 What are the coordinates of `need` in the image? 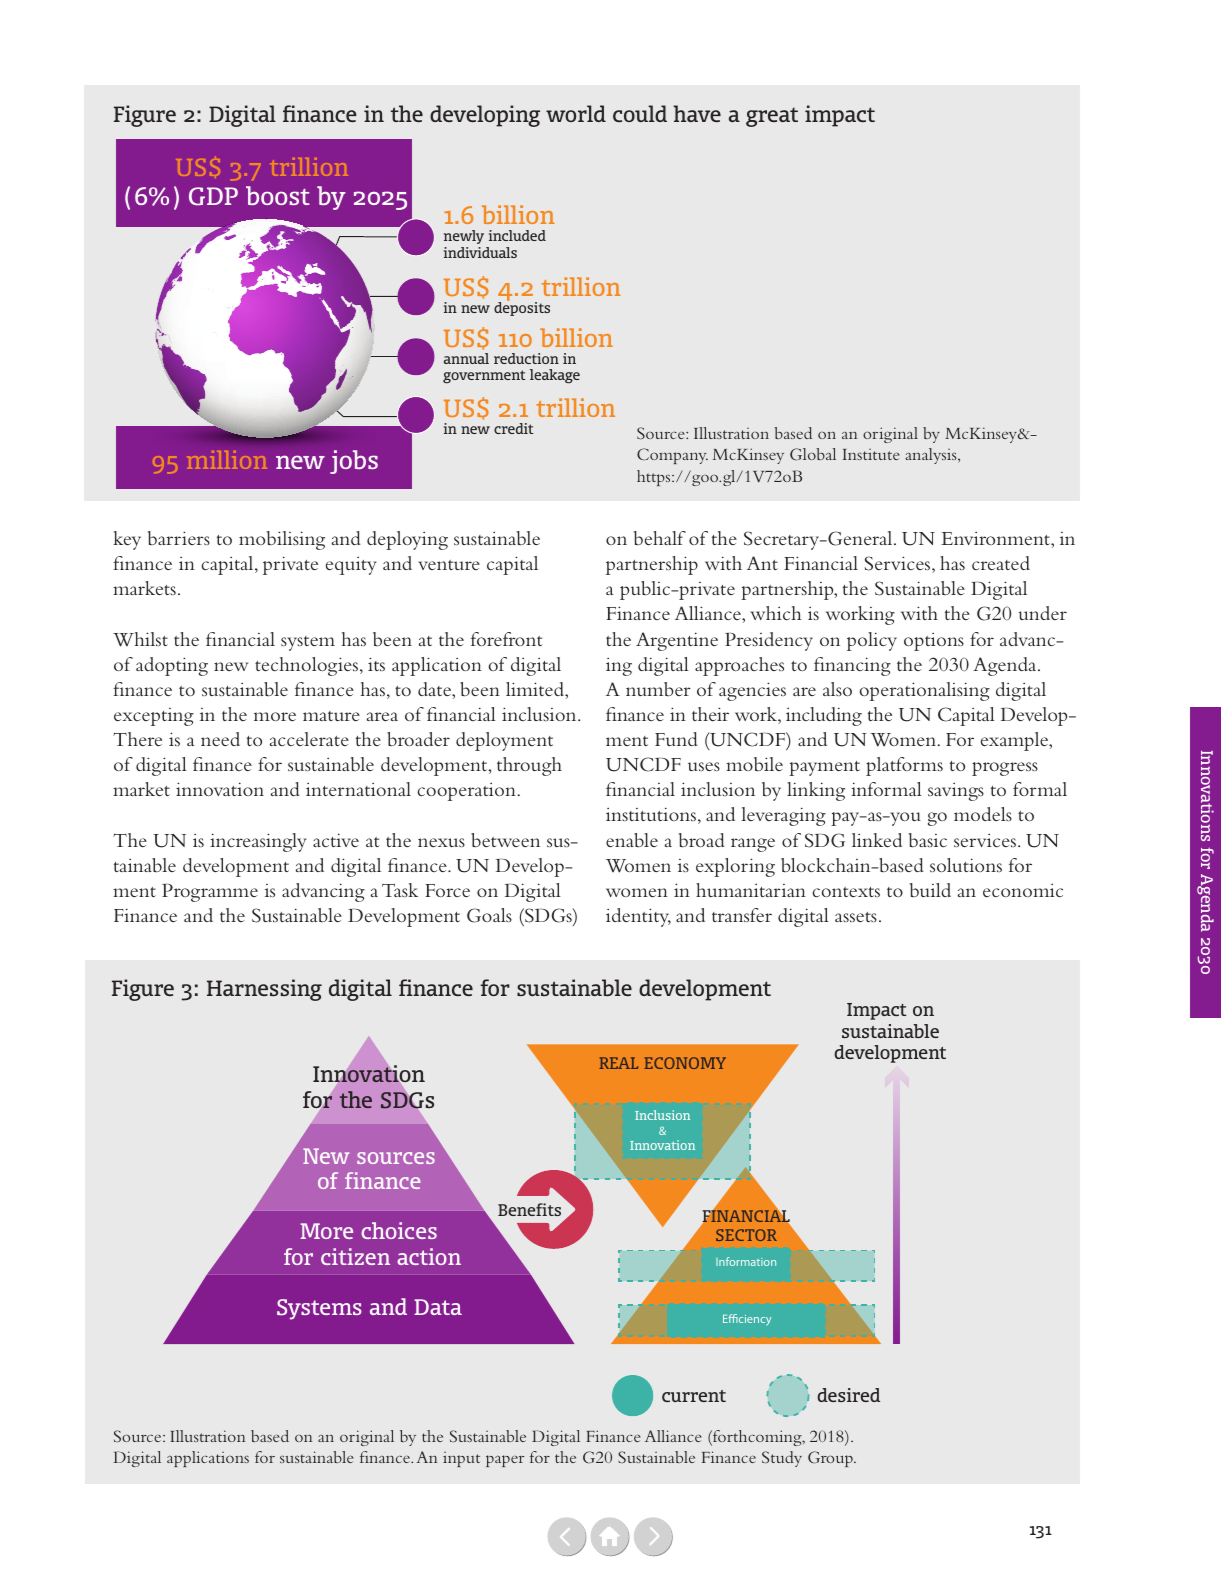 It's located at (220, 739).
